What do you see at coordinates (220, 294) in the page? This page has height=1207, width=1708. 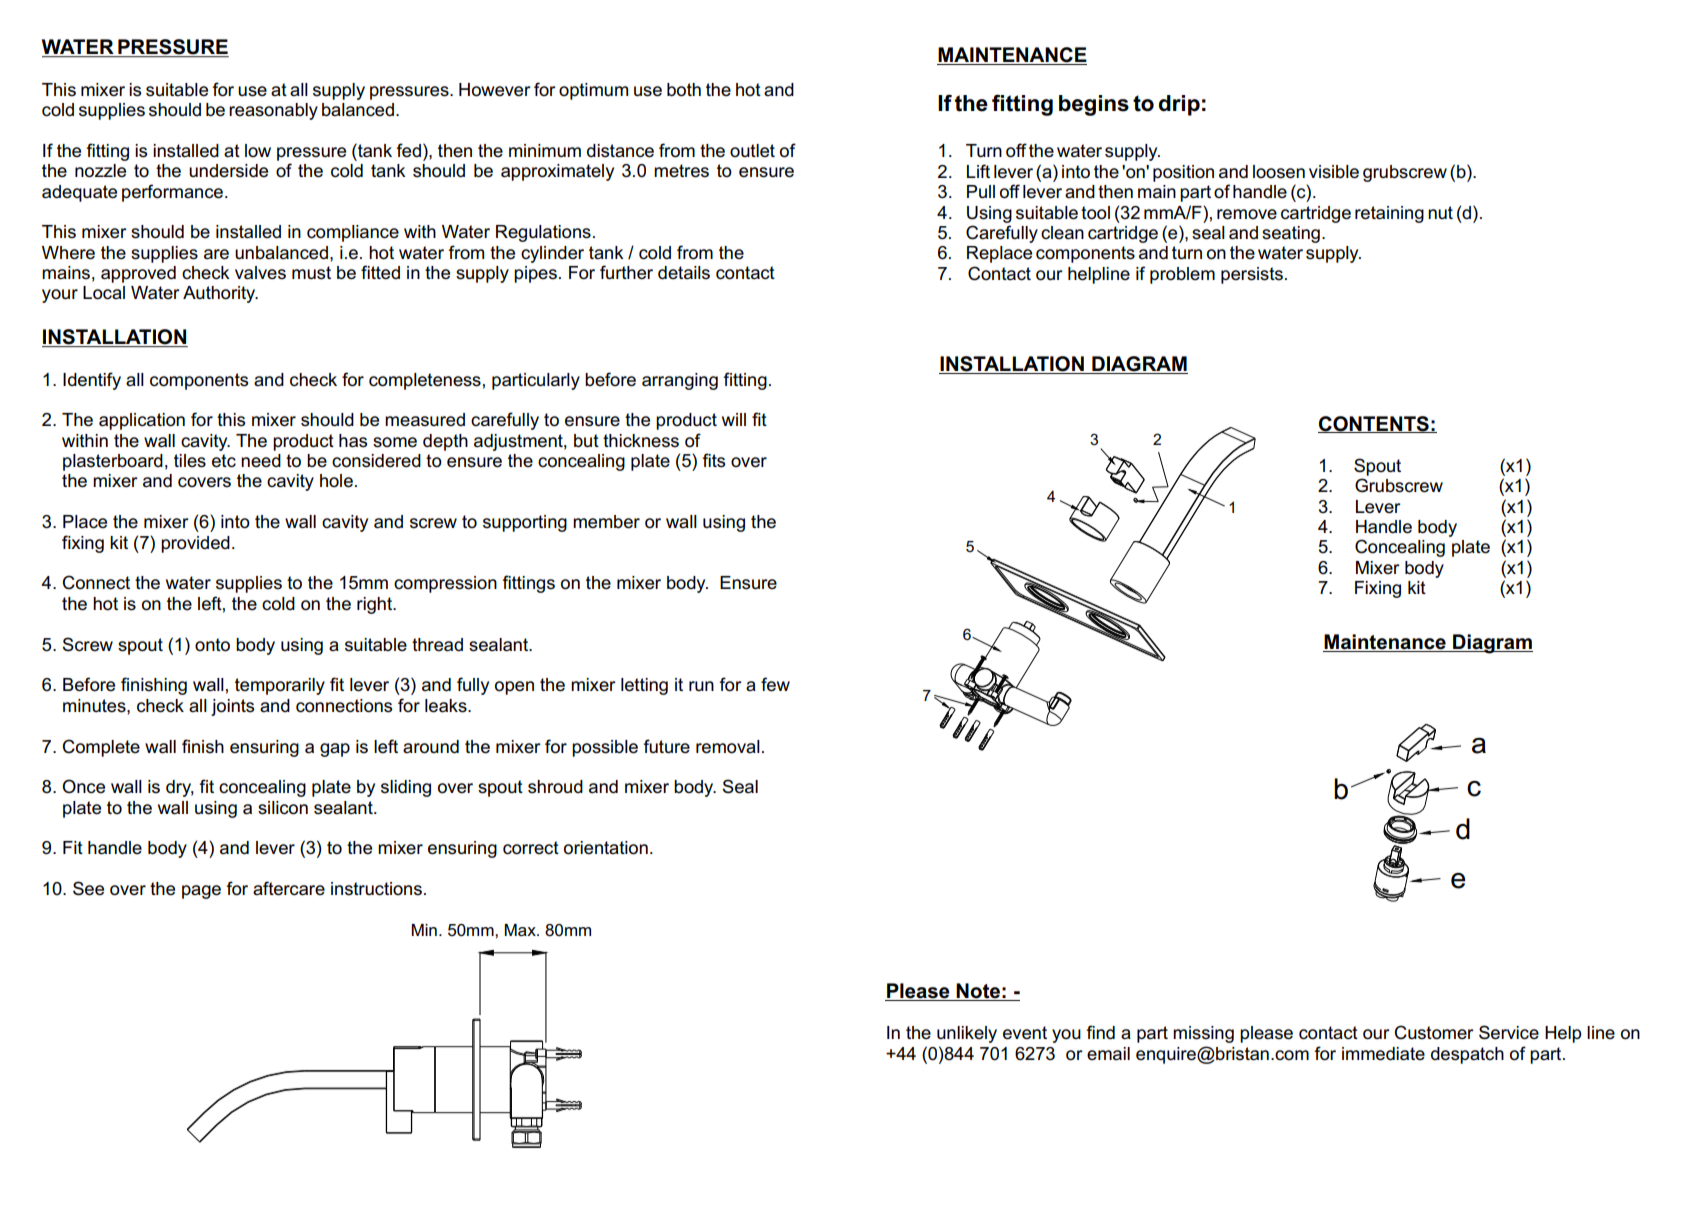 I see `Authority` at bounding box center [220, 294].
